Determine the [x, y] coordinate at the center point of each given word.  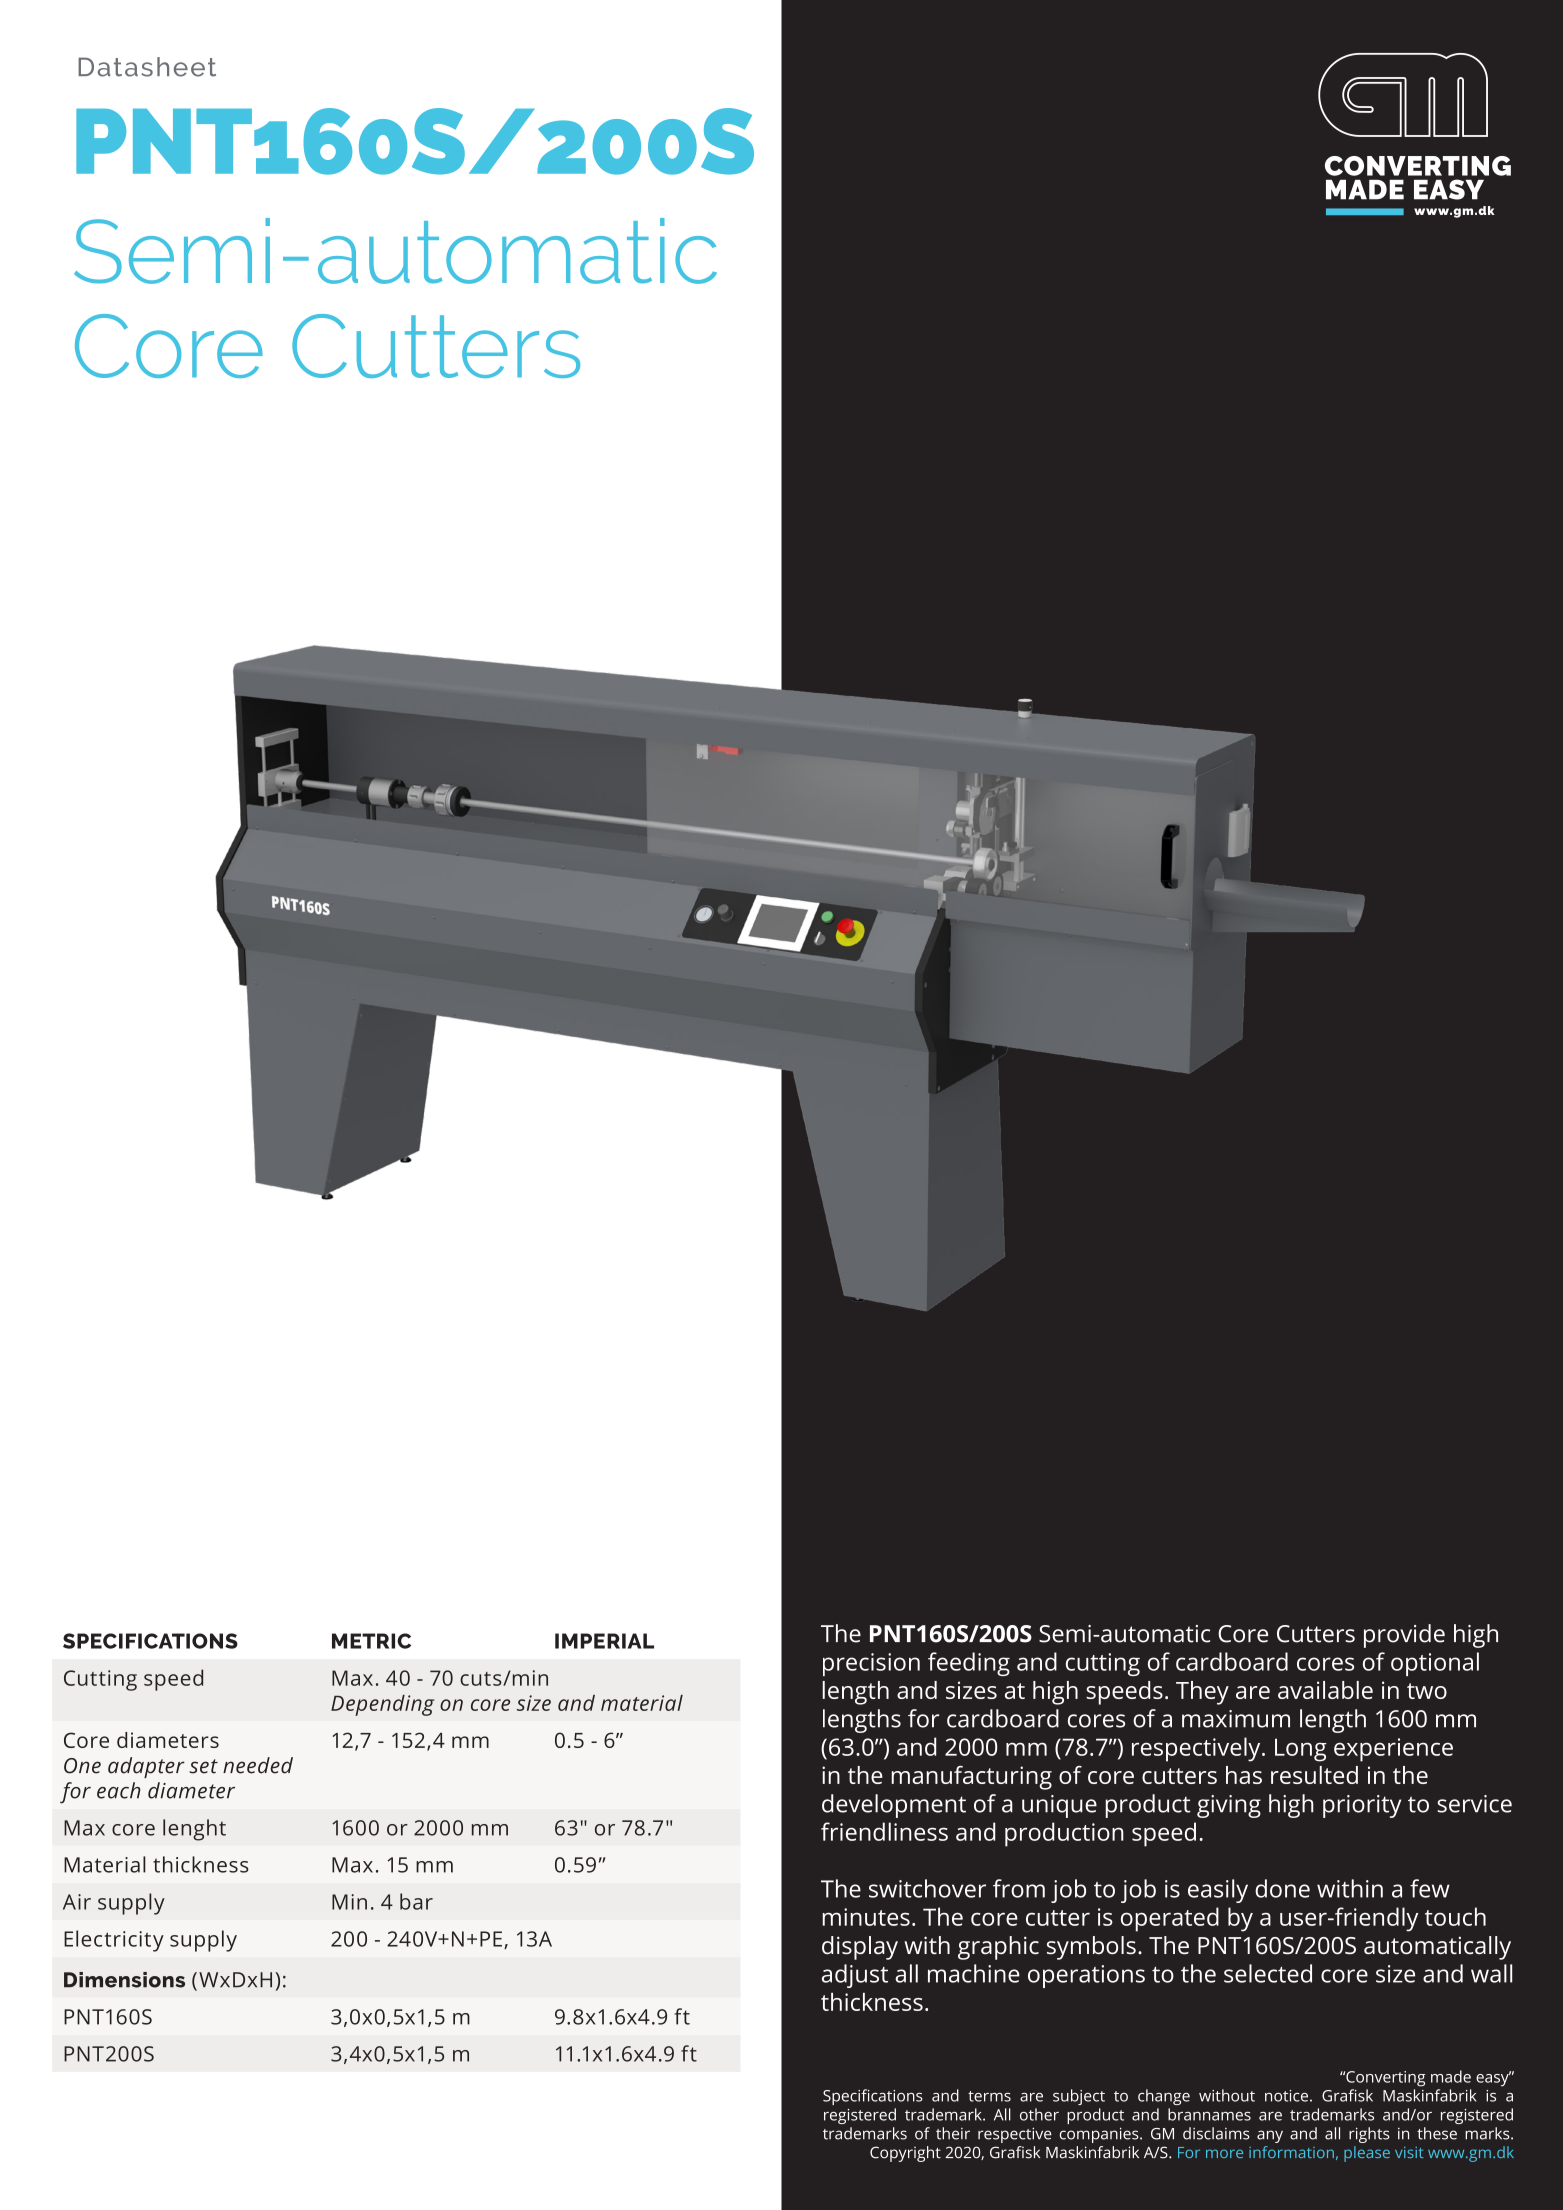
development [894, 1806]
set [203, 1766]
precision [871, 1664]
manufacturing [971, 1778]
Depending [382, 1705]
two [1427, 1691]
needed [258, 1765]
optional [1435, 1664]
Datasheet [147, 67]
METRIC [371, 1641]
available [1325, 1690]
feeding [969, 1664]
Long [1301, 1750]
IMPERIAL [604, 1641]
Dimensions [124, 1980]
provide [1404, 1636]
